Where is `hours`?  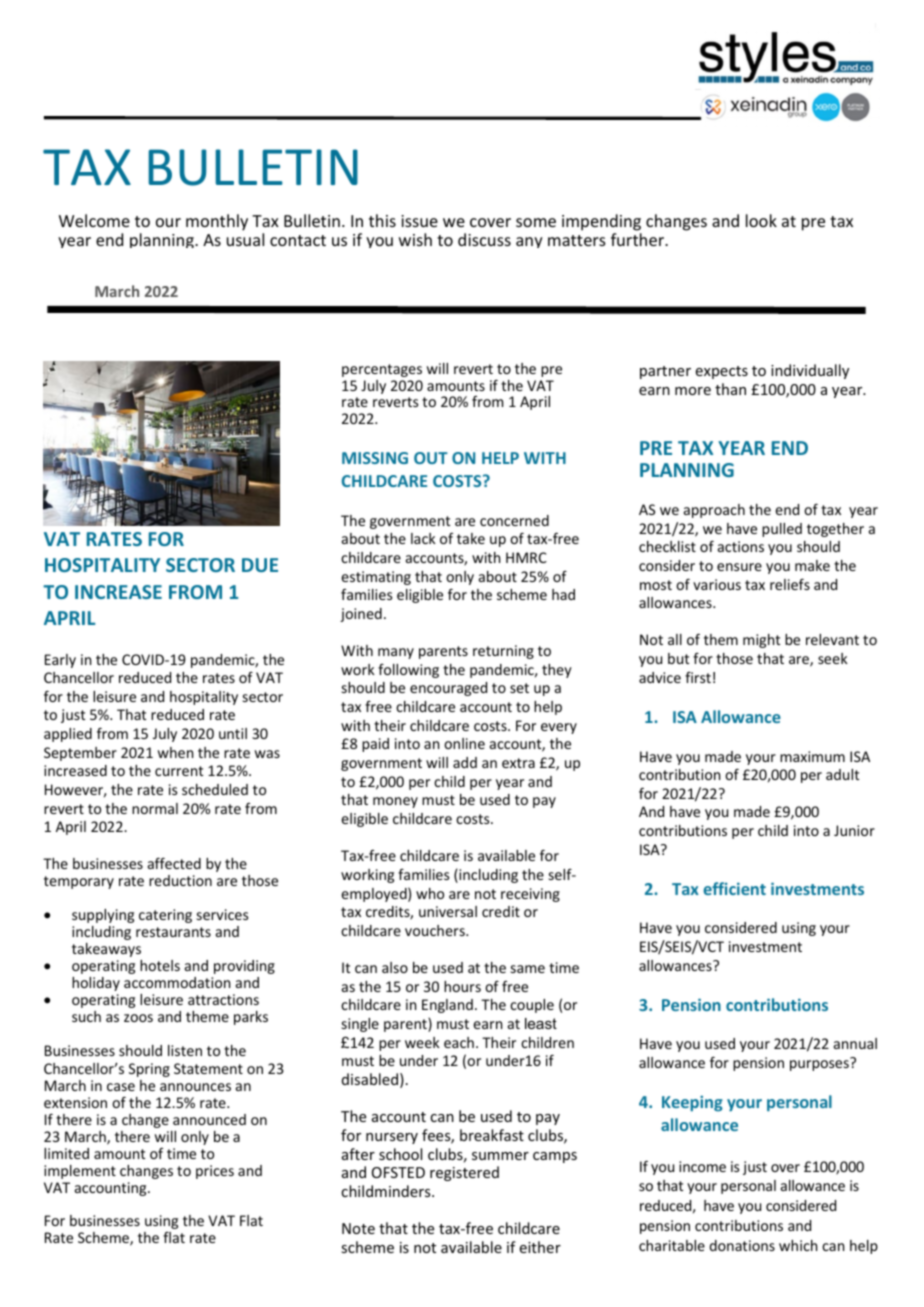 hours is located at coordinates (462, 986).
